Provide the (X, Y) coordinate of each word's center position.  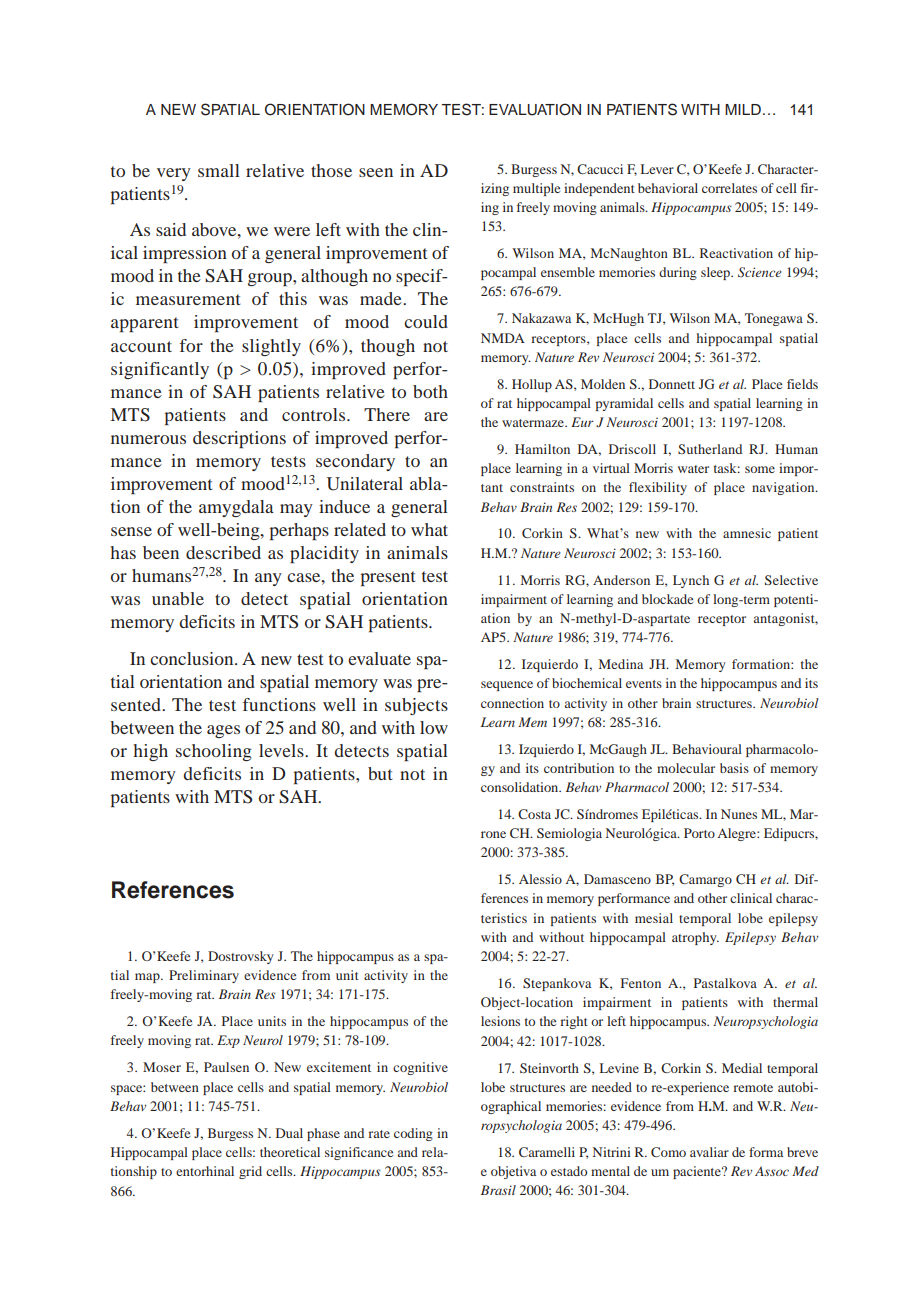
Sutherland (710, 449)
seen (376, 172)
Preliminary (204, 976)
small (219, 170)
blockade (667, 599)
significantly (160, 370)
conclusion (193, 658)
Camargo (705, 880)
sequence (507, 686)
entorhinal (205, 1171)
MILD (743, 109)
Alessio (540, 879)
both (430, 391)
